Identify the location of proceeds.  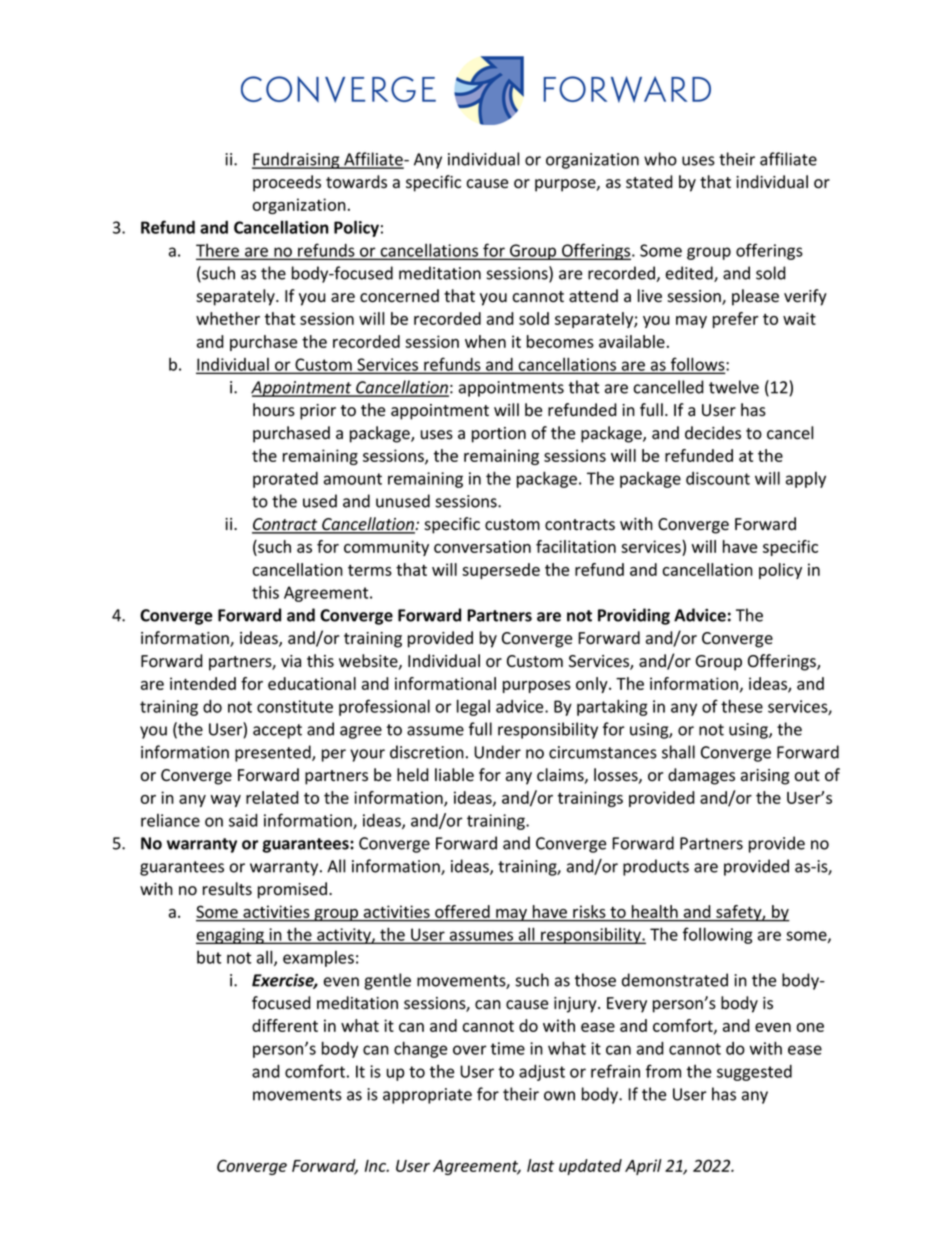
(287, 183).
